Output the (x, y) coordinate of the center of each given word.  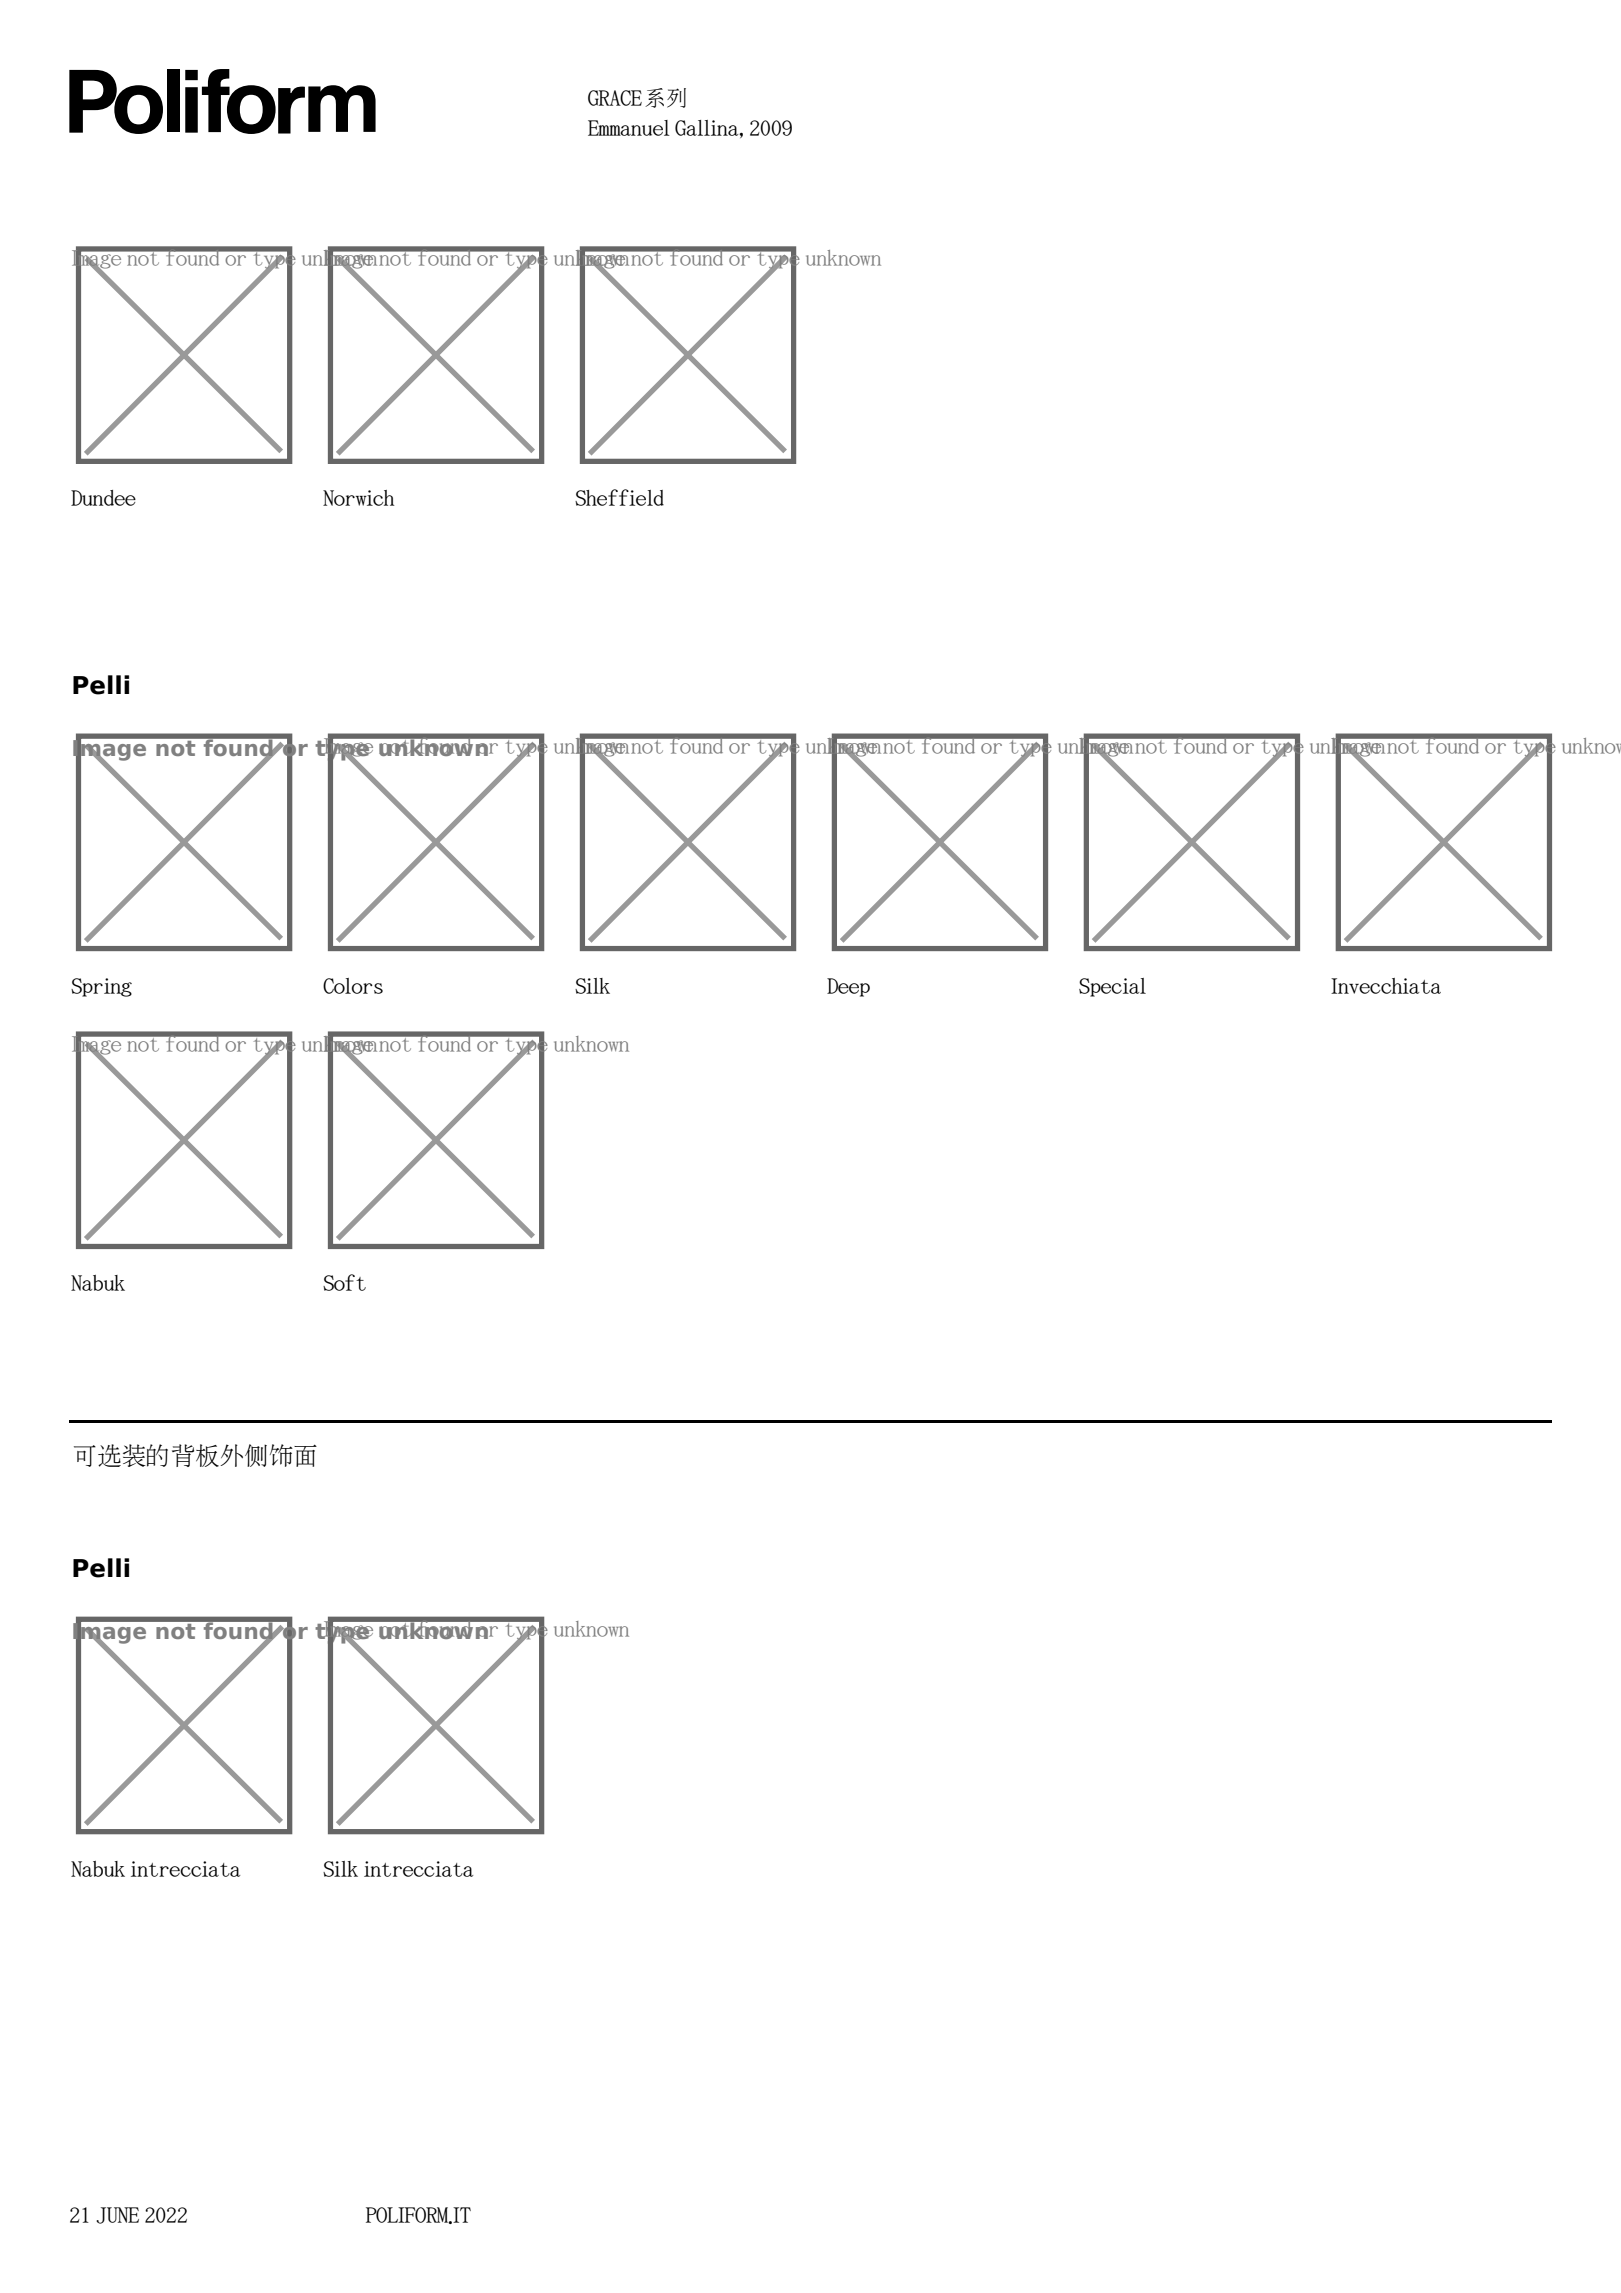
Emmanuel (629, 128)
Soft (344, 1282)
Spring (101, 987)
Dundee (103, 498)
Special (1112, 987)
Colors (353, 986)
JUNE (117, 2215)
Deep (848, 987)
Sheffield (619, 497)
